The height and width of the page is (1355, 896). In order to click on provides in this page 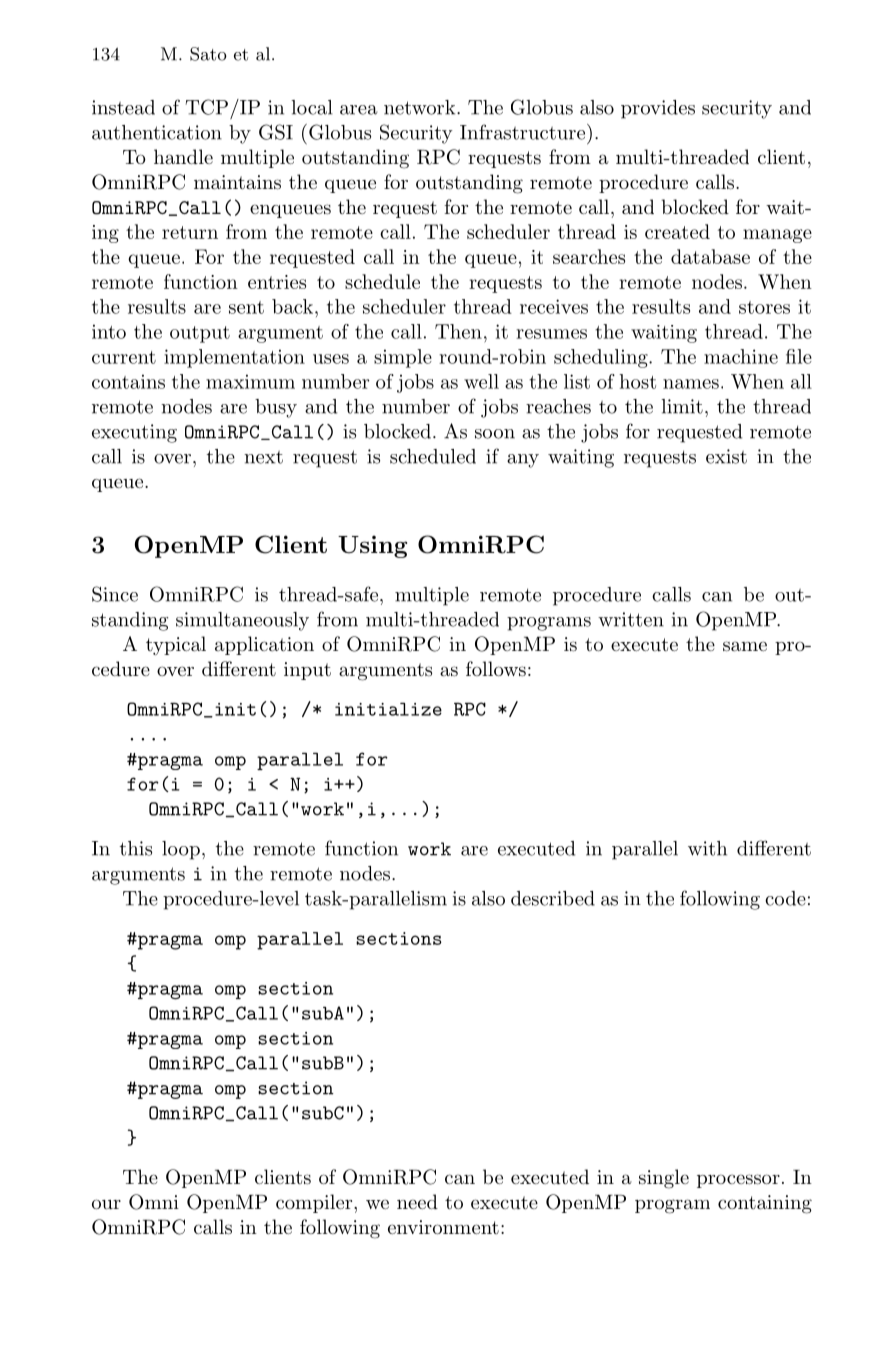, I will do `click(658, 109)`.
